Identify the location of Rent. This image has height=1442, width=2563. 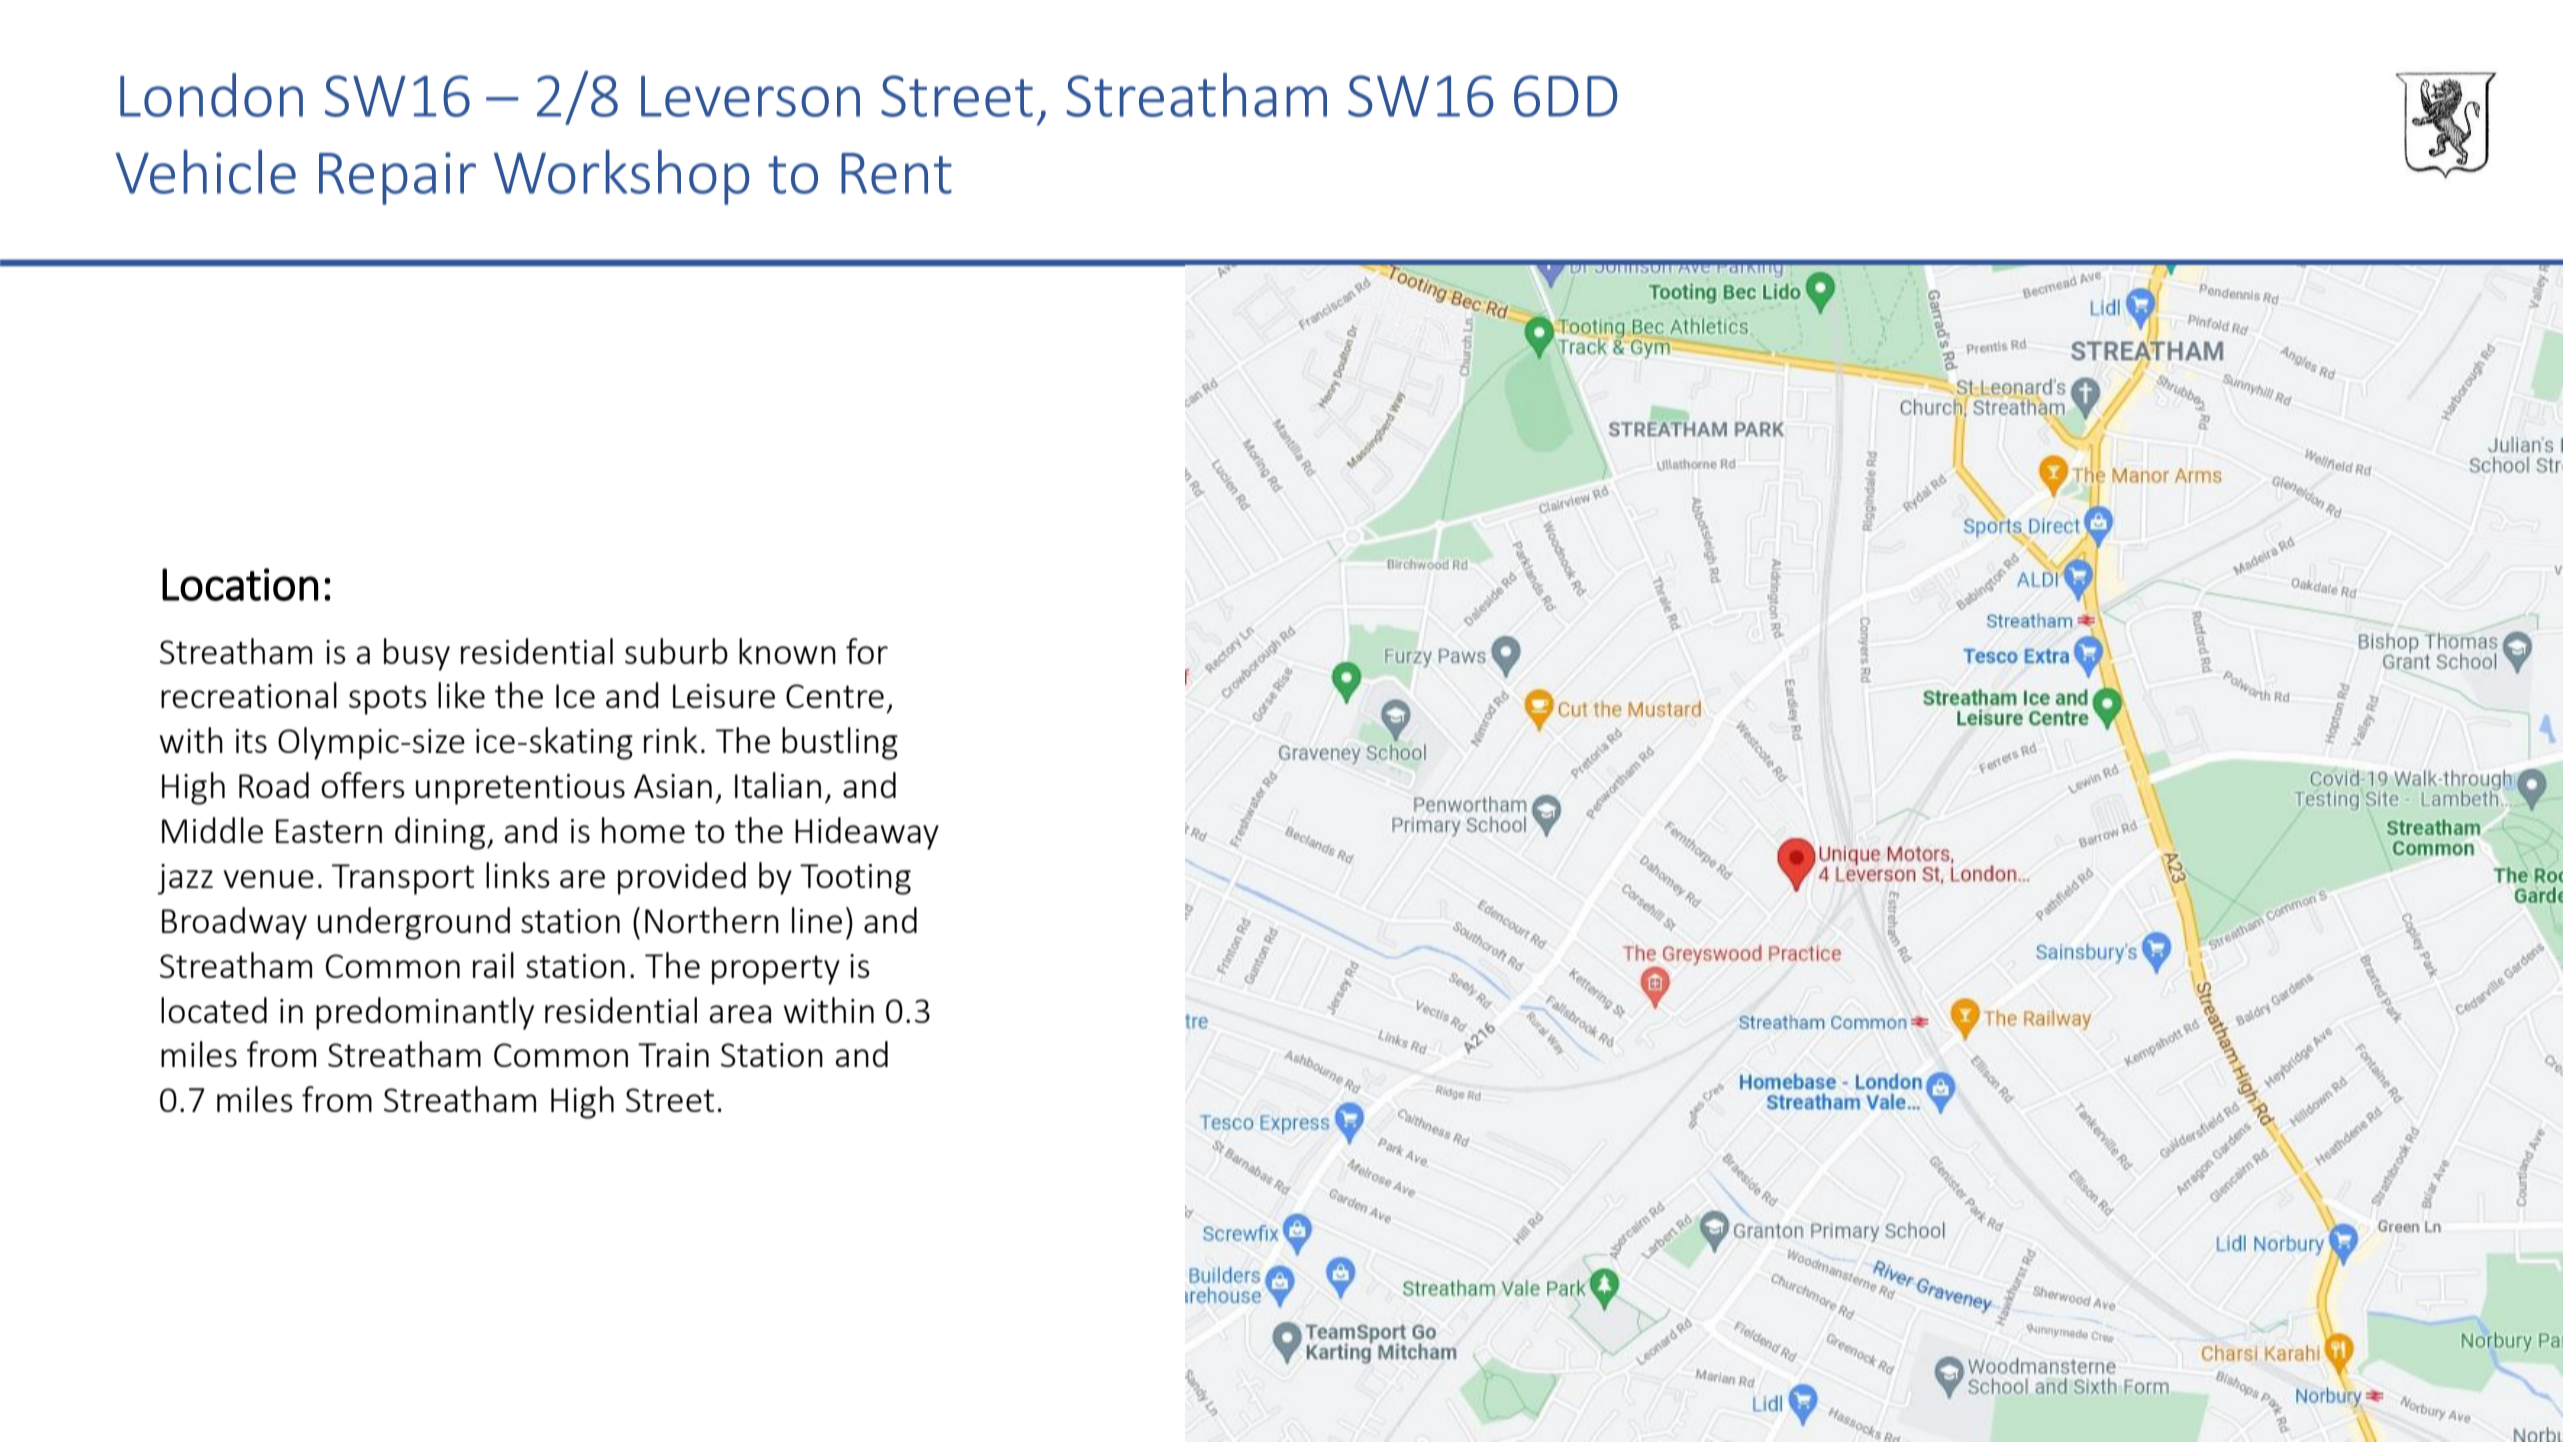
(896, 173).
